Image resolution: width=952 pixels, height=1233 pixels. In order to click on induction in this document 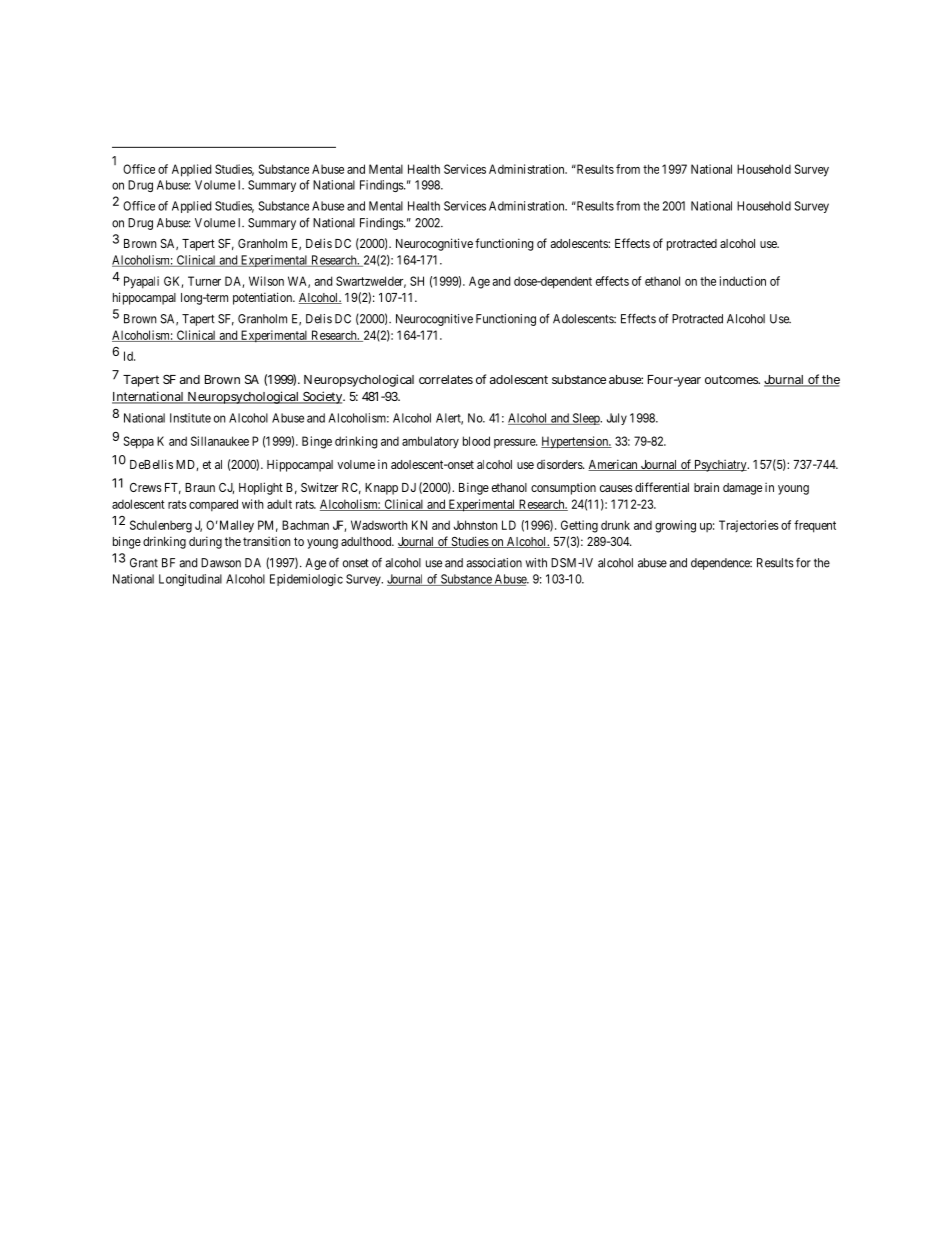, I will do `click(743, 281)`.
